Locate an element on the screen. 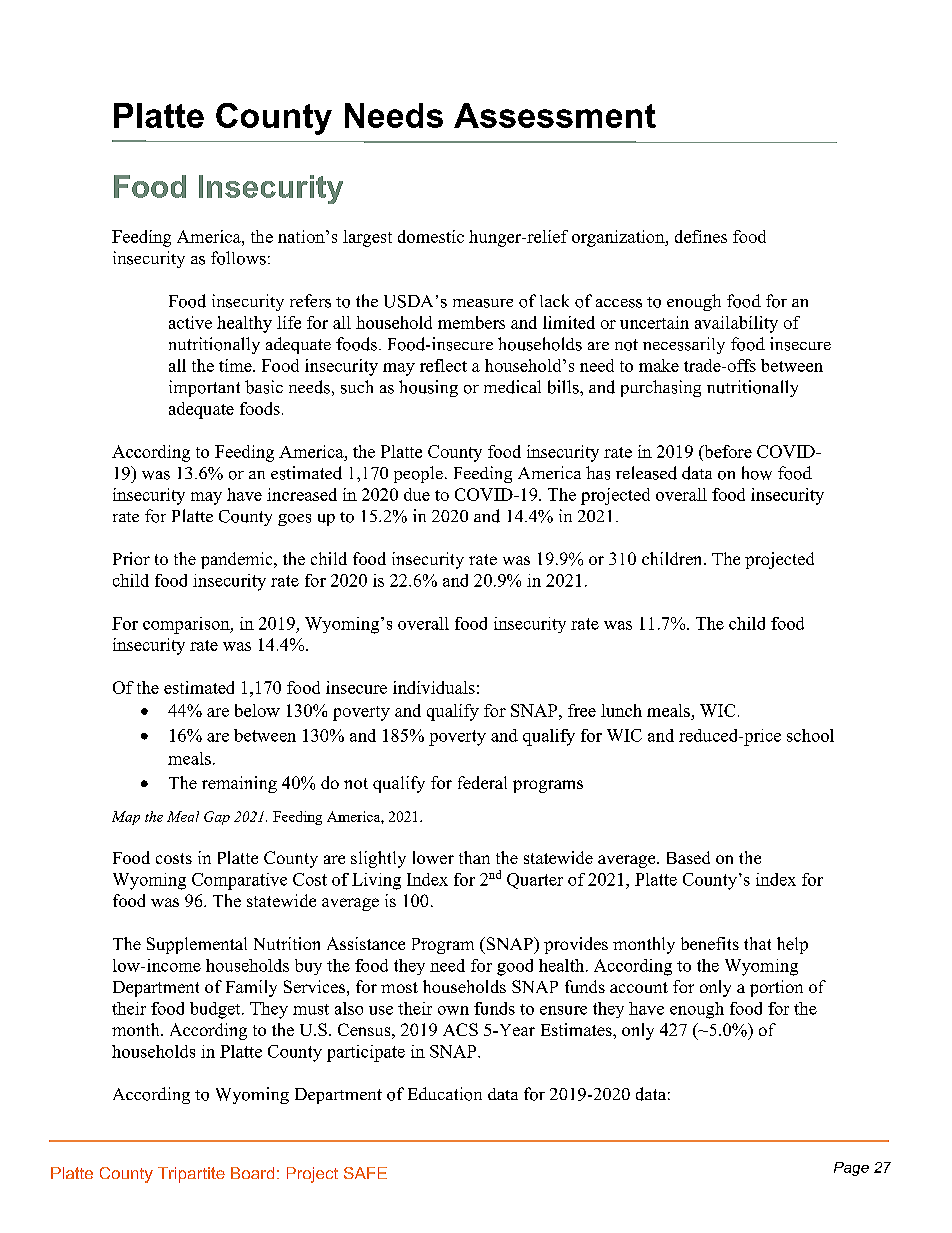 The image size is (952, 1233). follows is located at coordinates (238, 258).
